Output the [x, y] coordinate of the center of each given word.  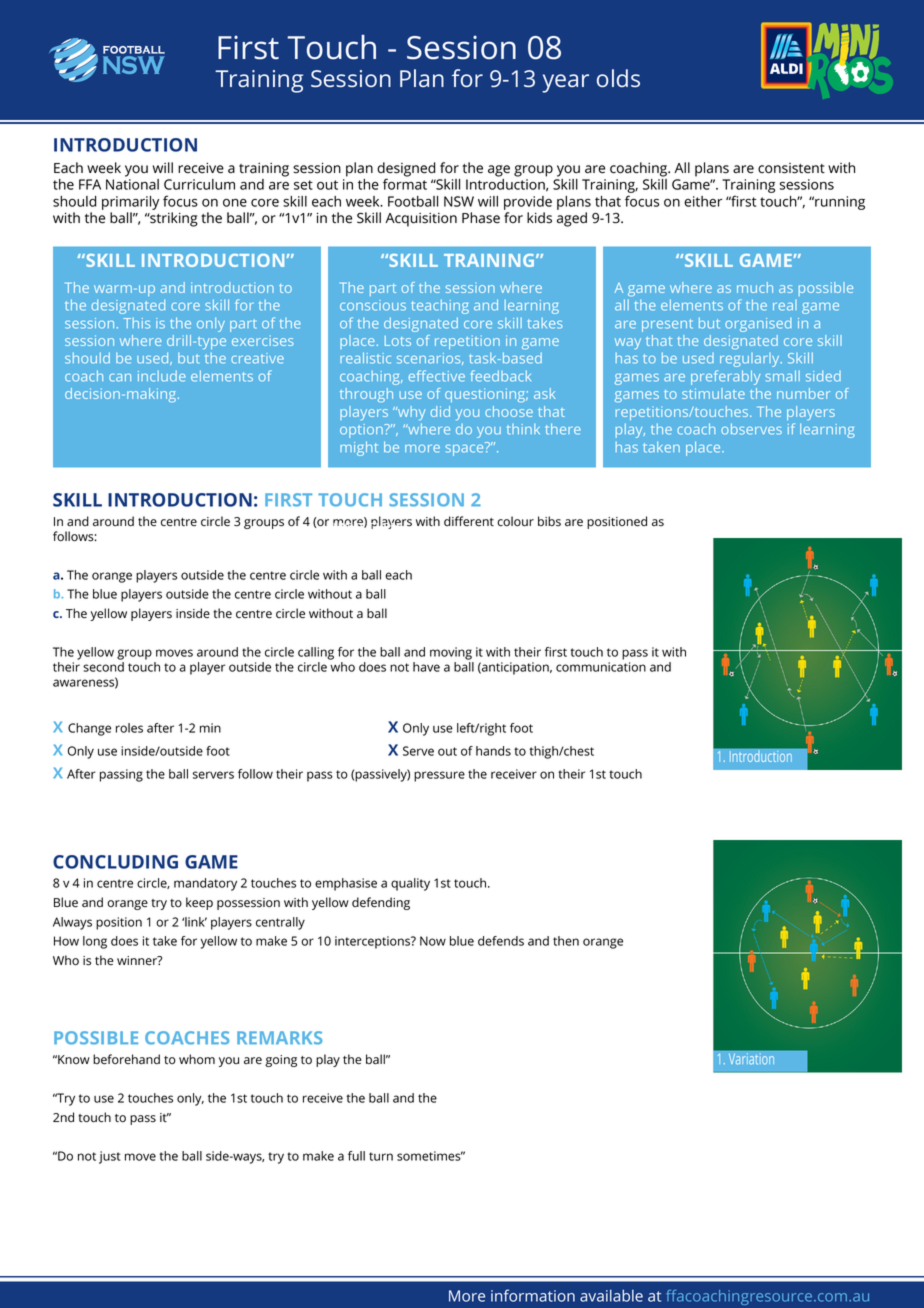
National [132, 184]
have [426, 667]
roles [129, 728]
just [110, 1157]
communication [601, 667]
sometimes [430, 1156]
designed [406, 170]
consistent [791, 168]
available [611, 1295]
